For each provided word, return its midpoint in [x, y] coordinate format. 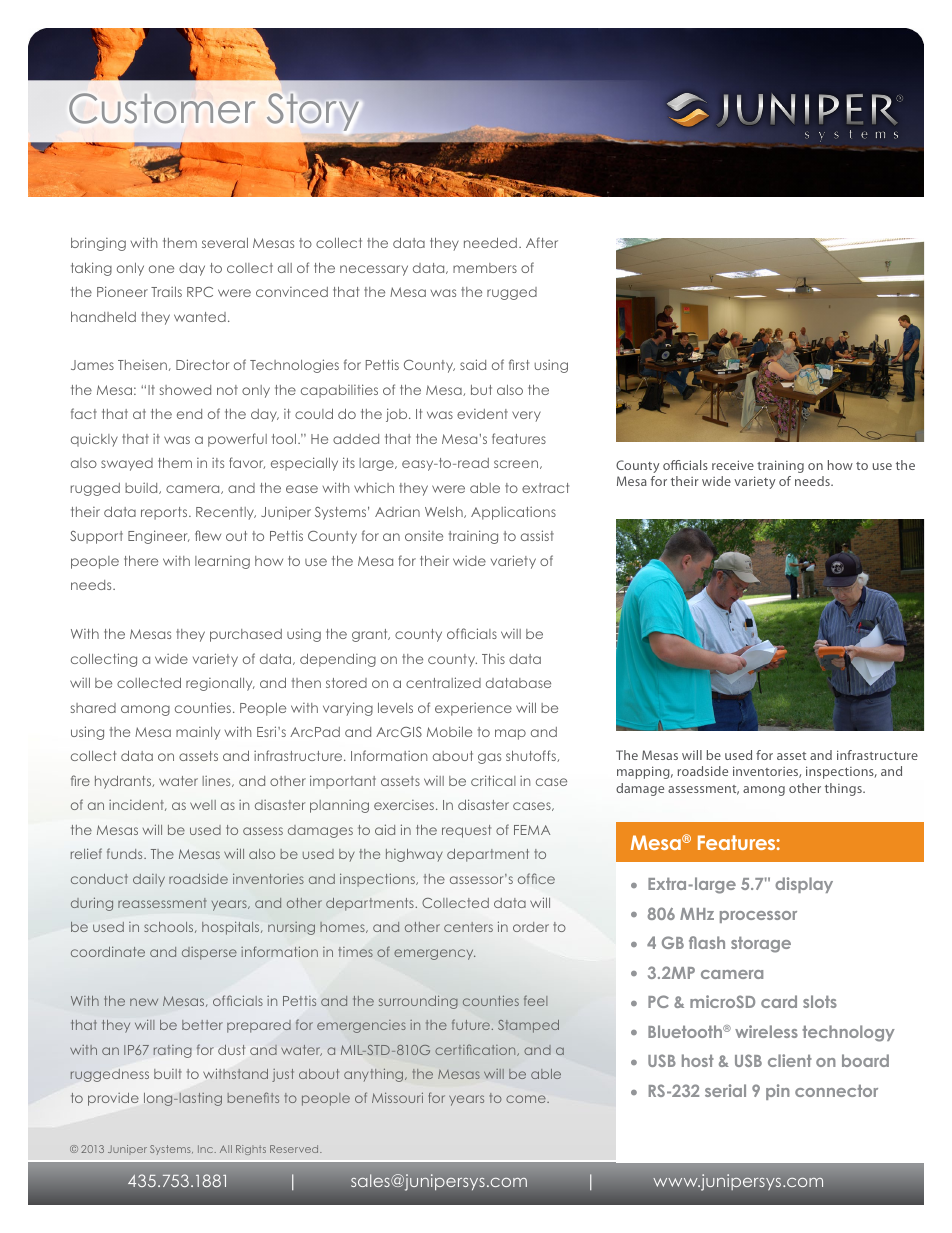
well [203, 805]
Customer [162, 108]
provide [113, 1099]
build [142, 488]
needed [490, 243]
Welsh [445, 512]
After [542, 242]
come [527, 1099]
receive [733, 465]
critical [493, 780]
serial [725, 1090]
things [844, 789]
